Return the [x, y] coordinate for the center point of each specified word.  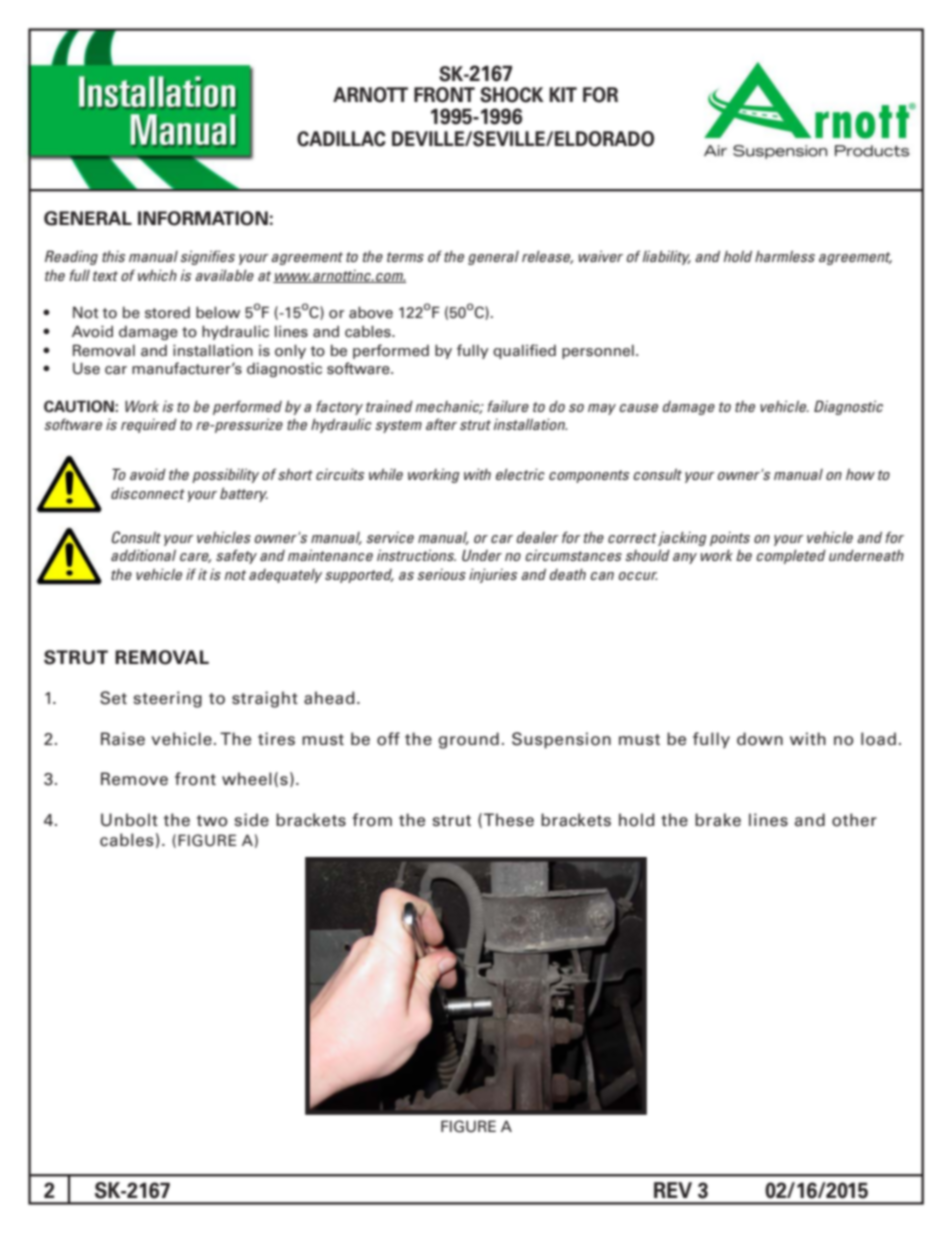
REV [673, 1190]
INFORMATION [203, 218]
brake [718, 820]
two [212, 821]
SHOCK [512, 95]
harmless [785, 256]
